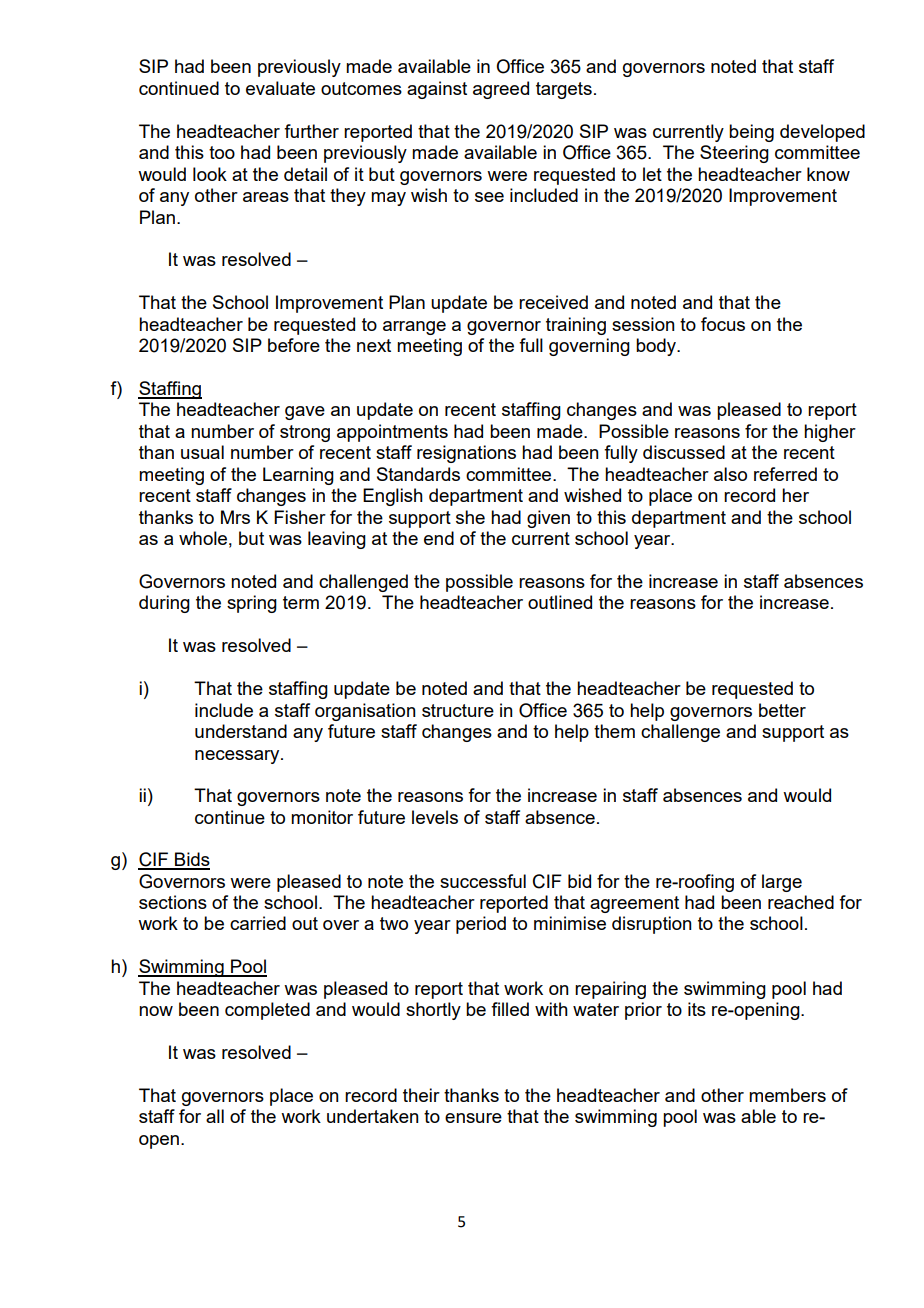 This image has height=1308, width=924. What do you see at coordinates (560, 602) in the image?
I see `outlined` at bounding box center [560, 602].
